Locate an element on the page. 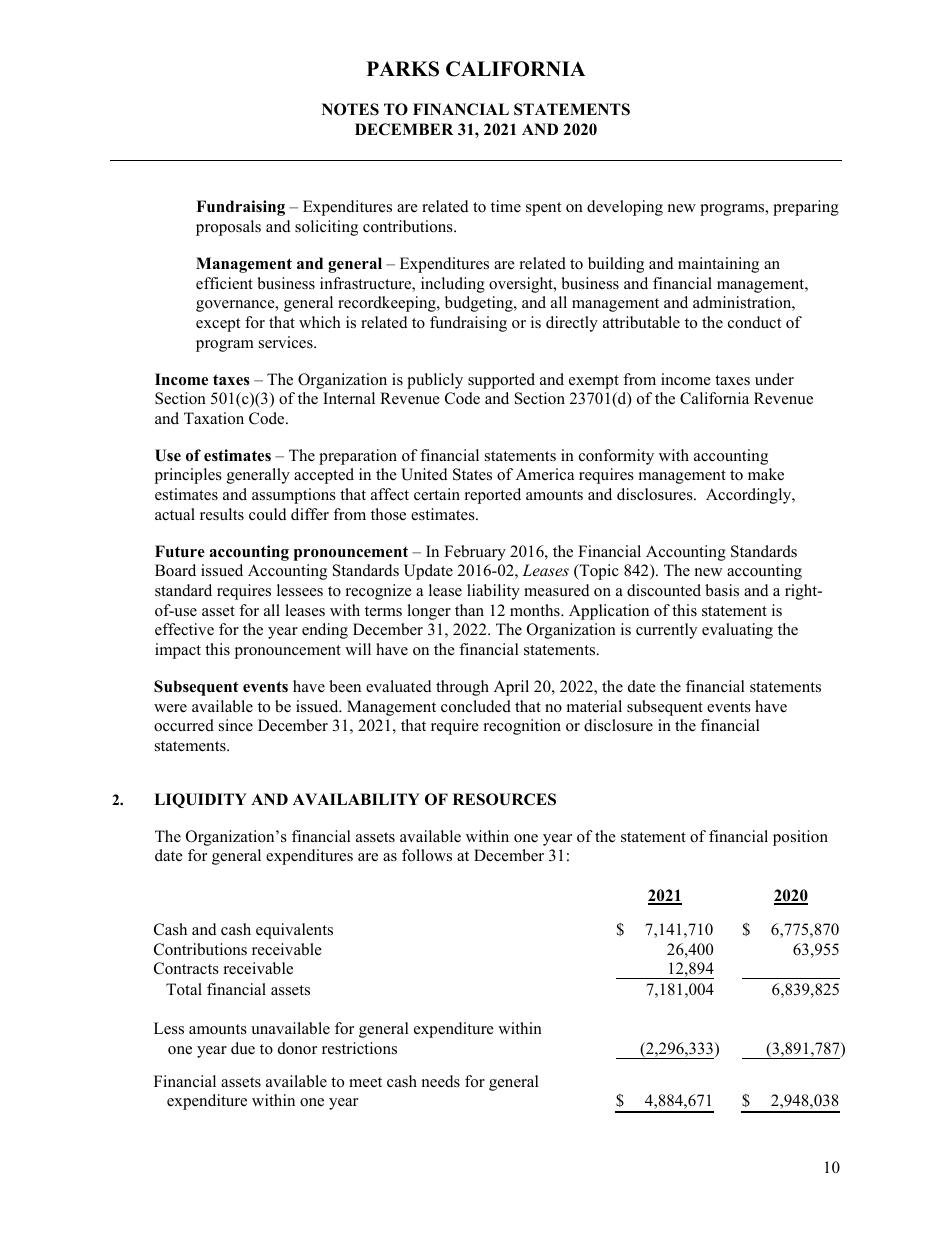  basis is located at coordinates (722, 590).
